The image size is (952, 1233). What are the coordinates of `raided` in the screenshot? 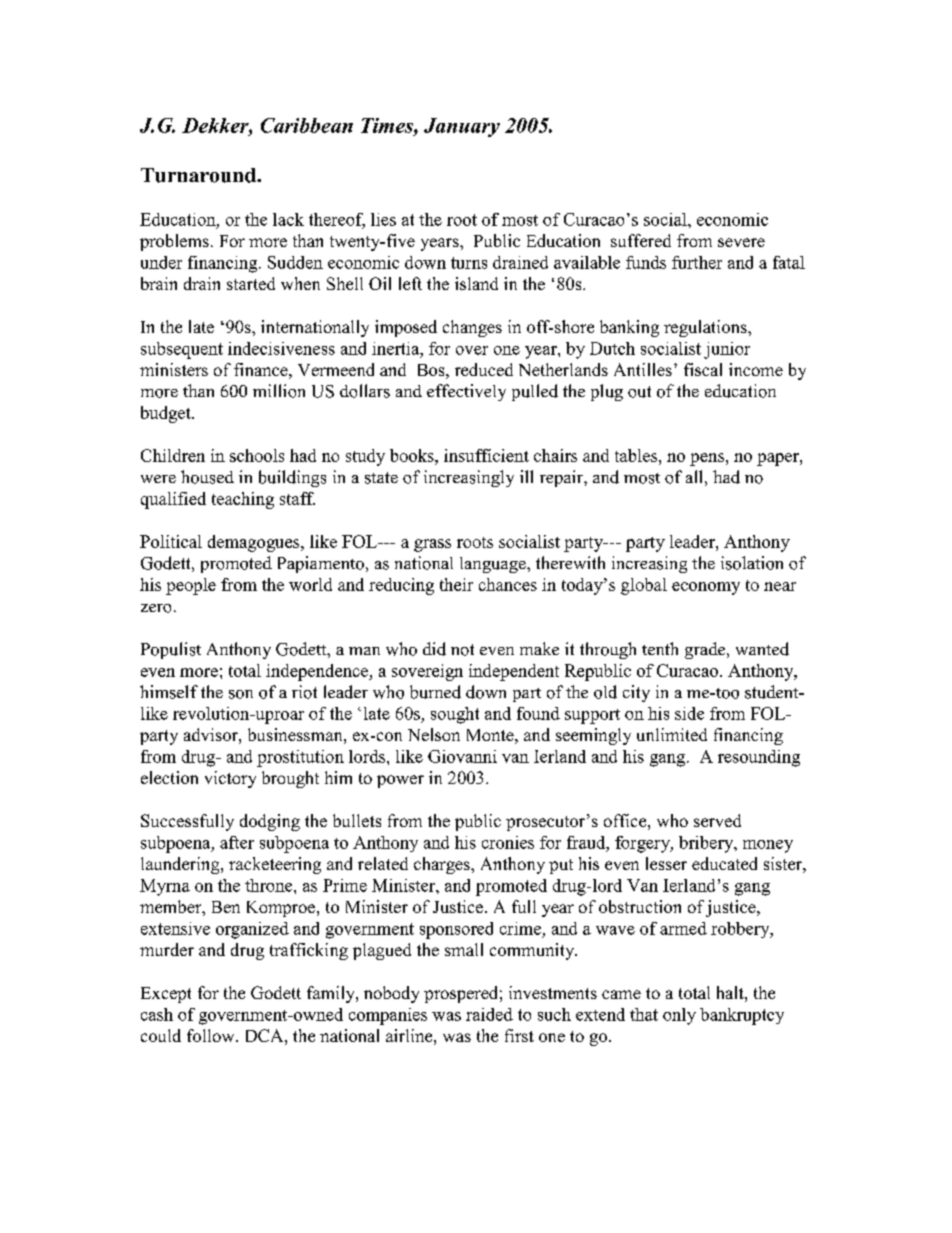 It's located at (489, 1014).
